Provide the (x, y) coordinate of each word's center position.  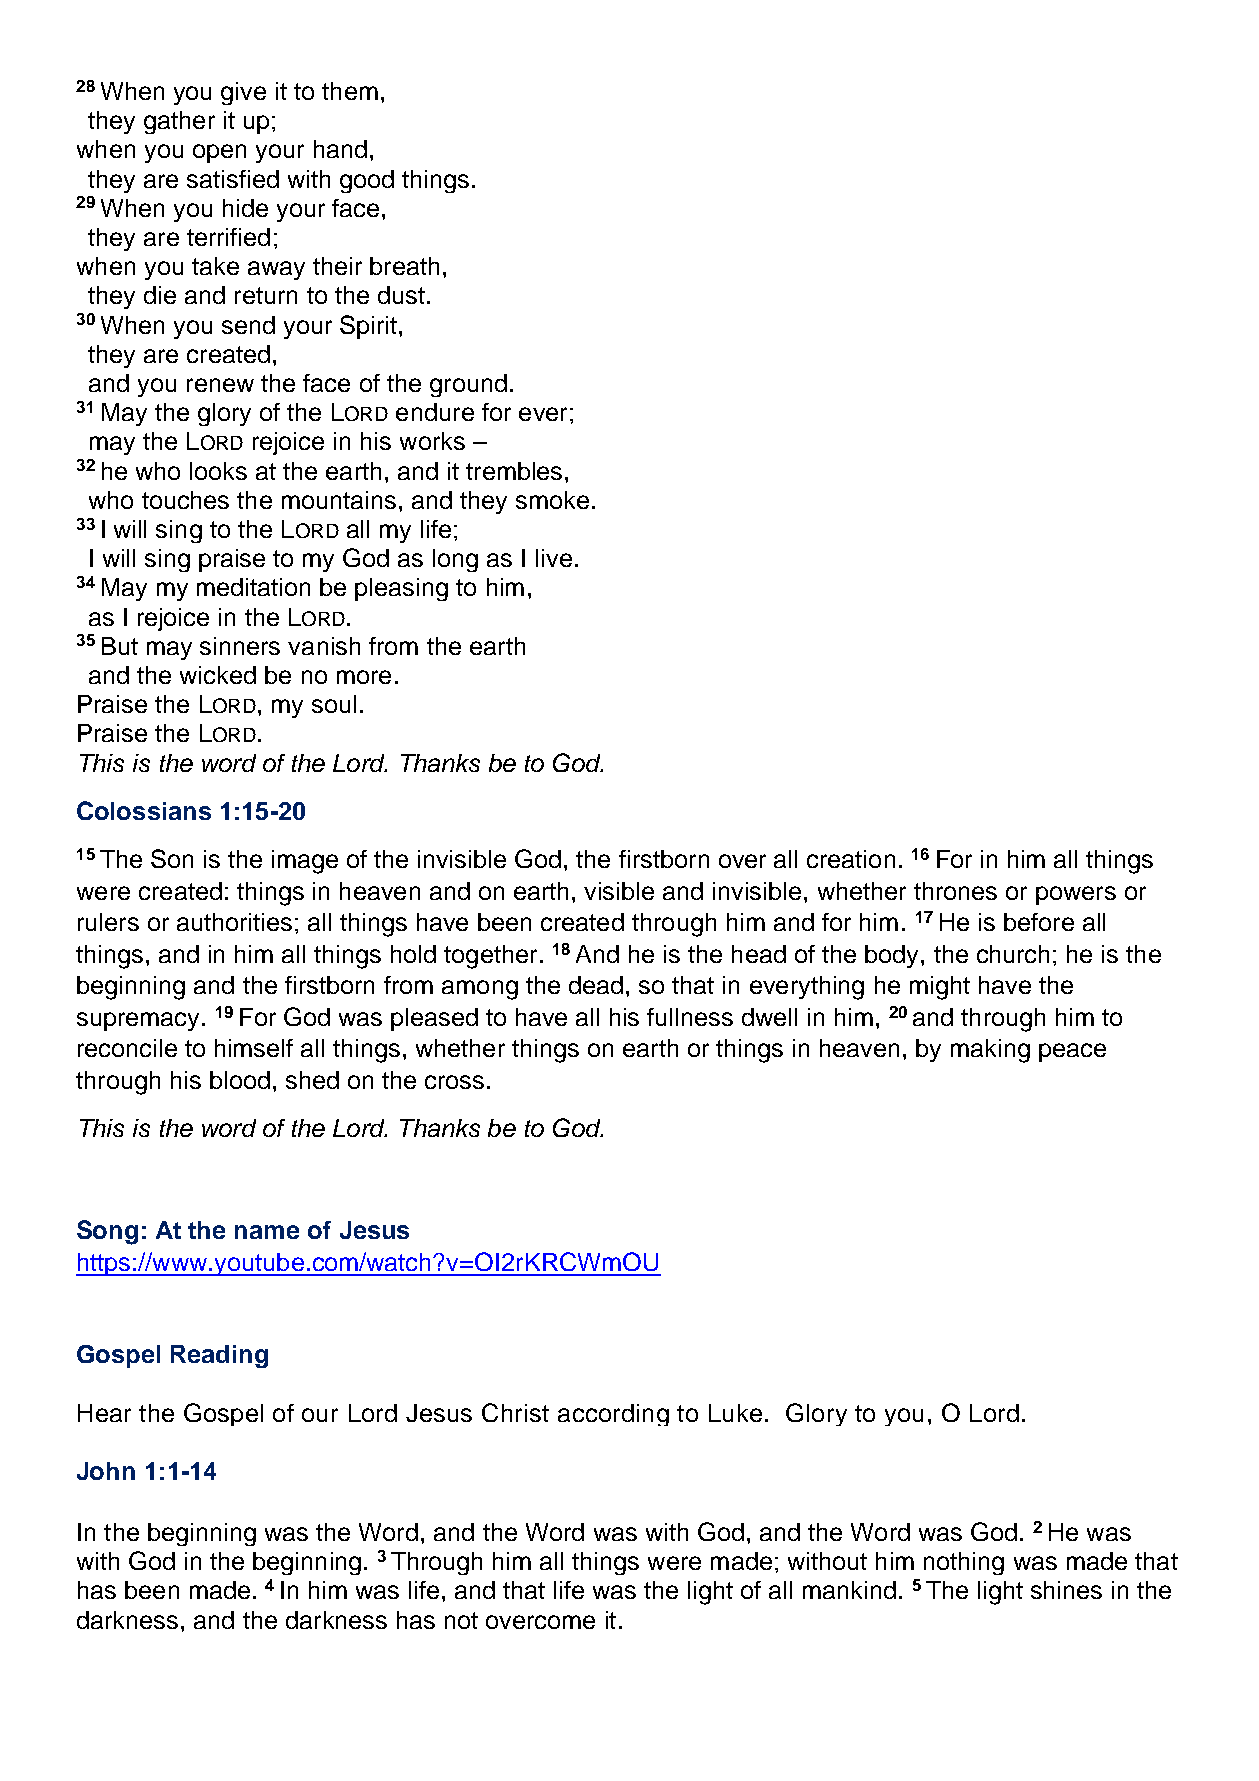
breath (404, 266)
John (106, 1471)
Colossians (144, 810)
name (267, 1232)
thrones (955, 891)
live (554, 558)
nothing (964, 1563)
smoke (552, 500)
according (613, 1415)
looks (218, 471)
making (990, 1051)
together (490, 957)
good (367, 181)
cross (454, 1082)
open (219, 153)
